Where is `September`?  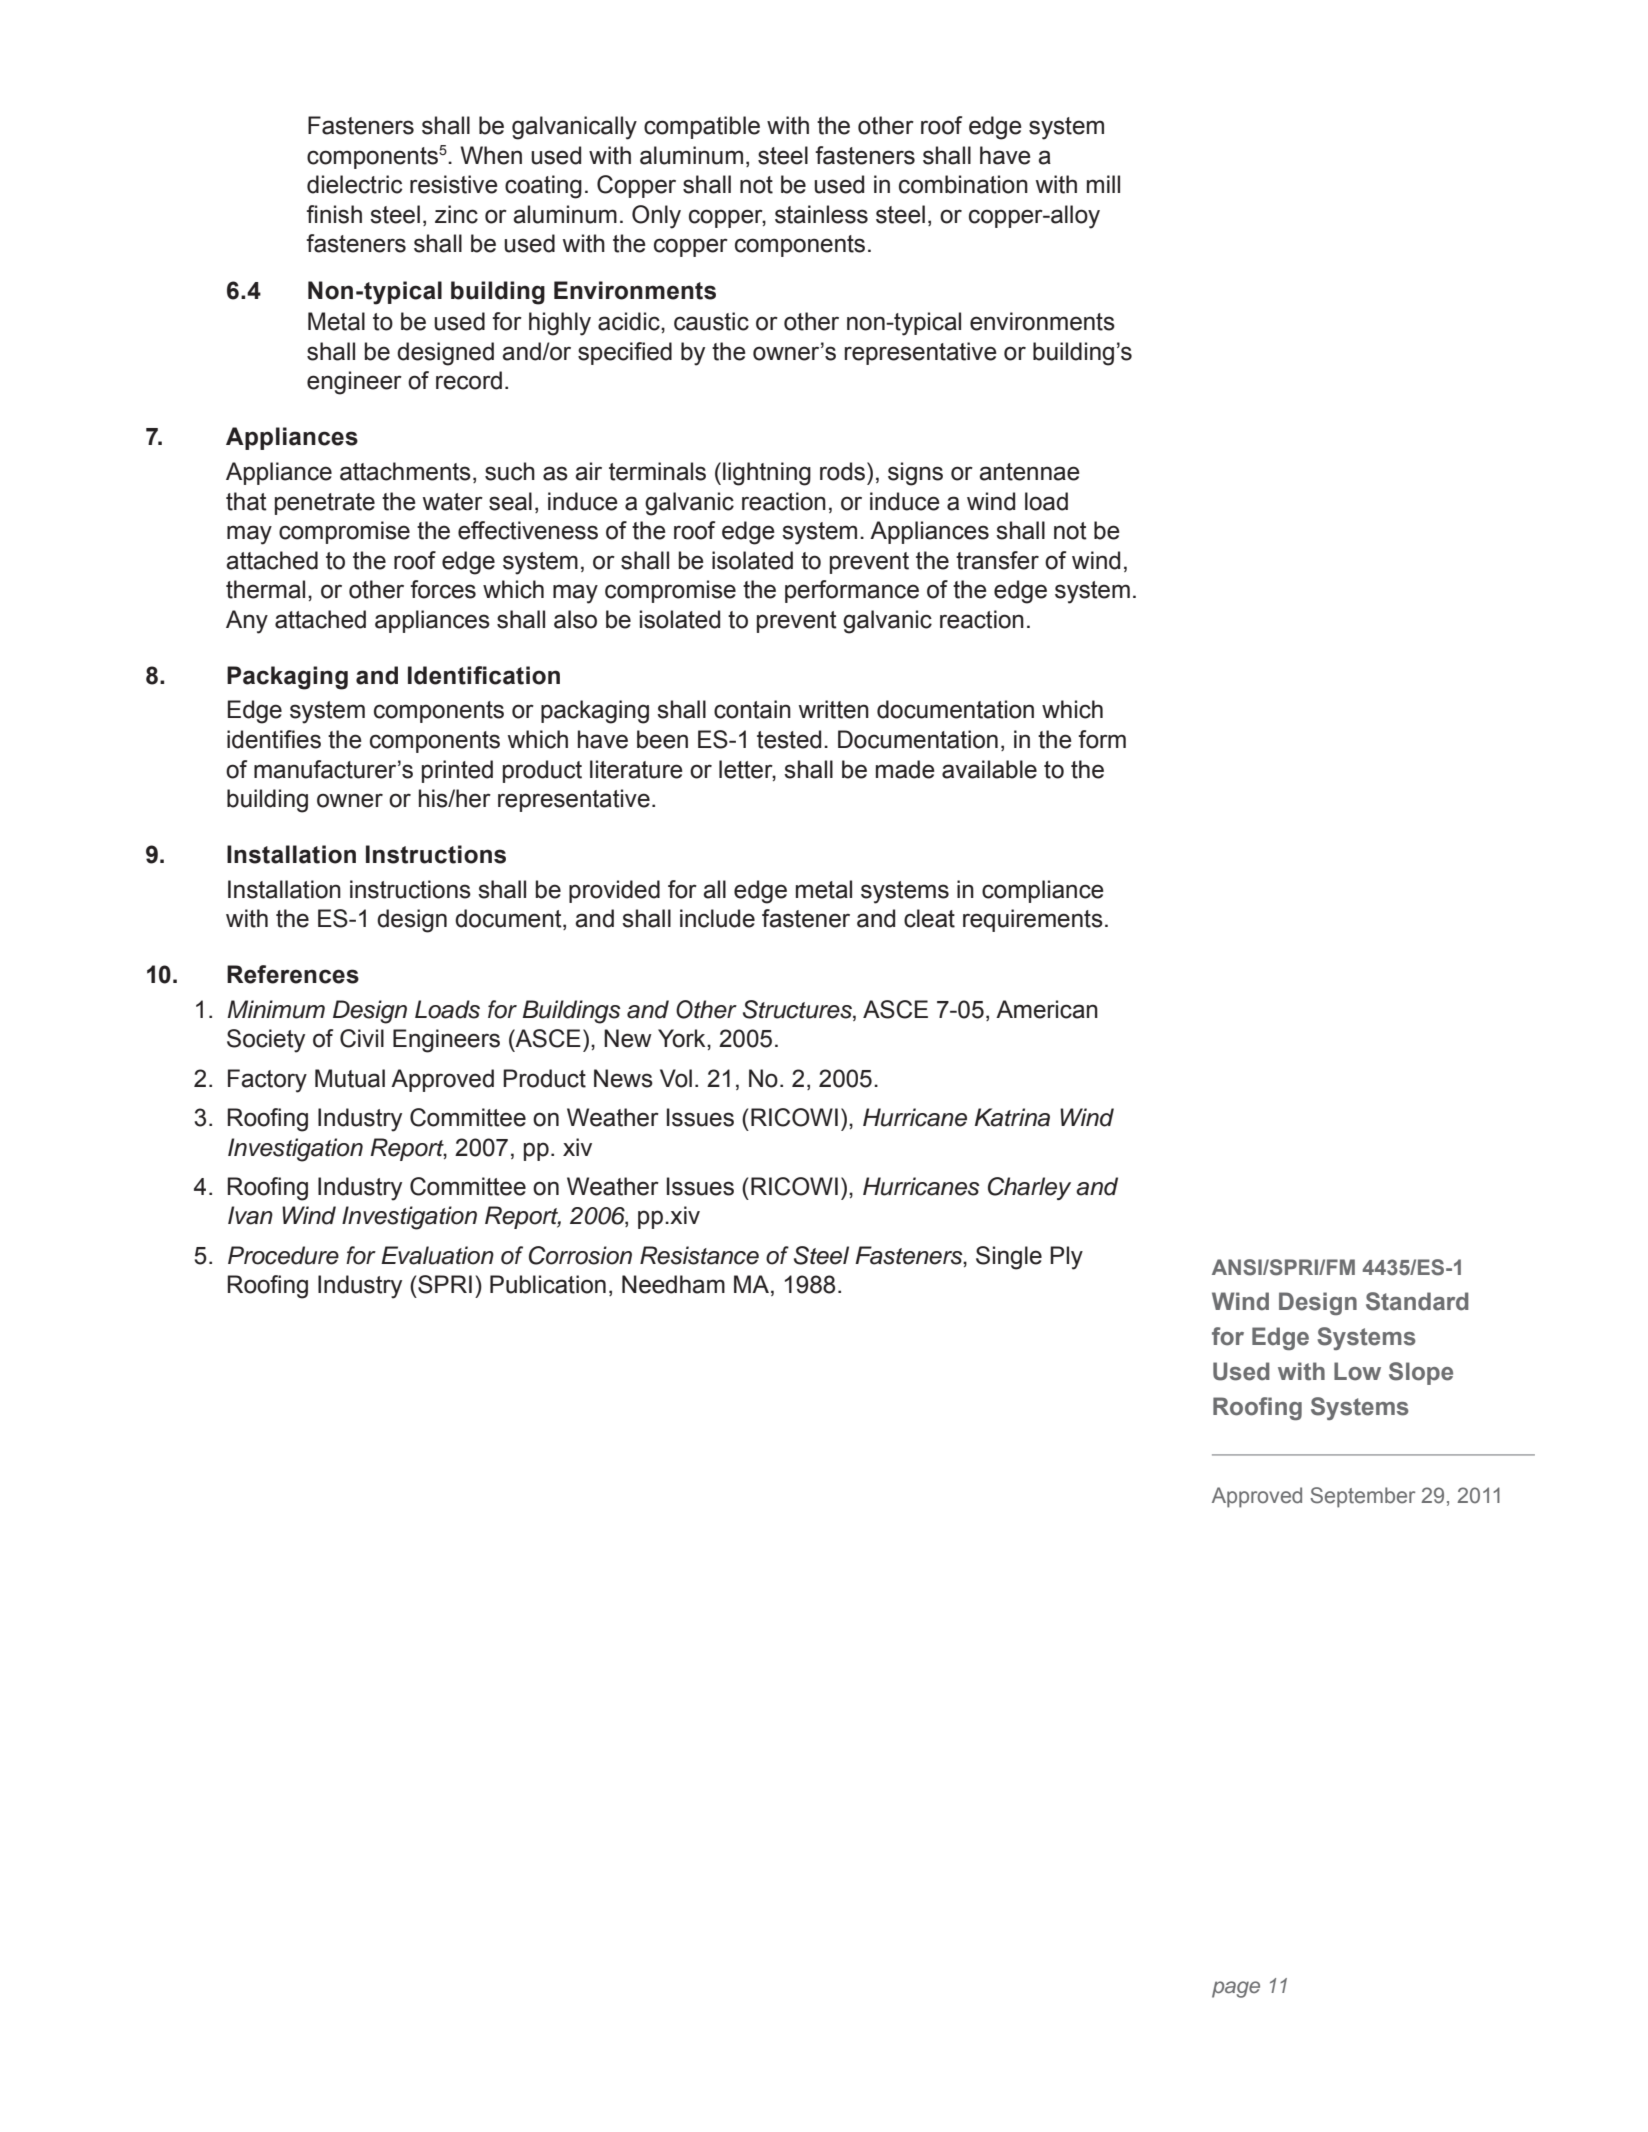 September is located at coordinates (1362, 1497).
